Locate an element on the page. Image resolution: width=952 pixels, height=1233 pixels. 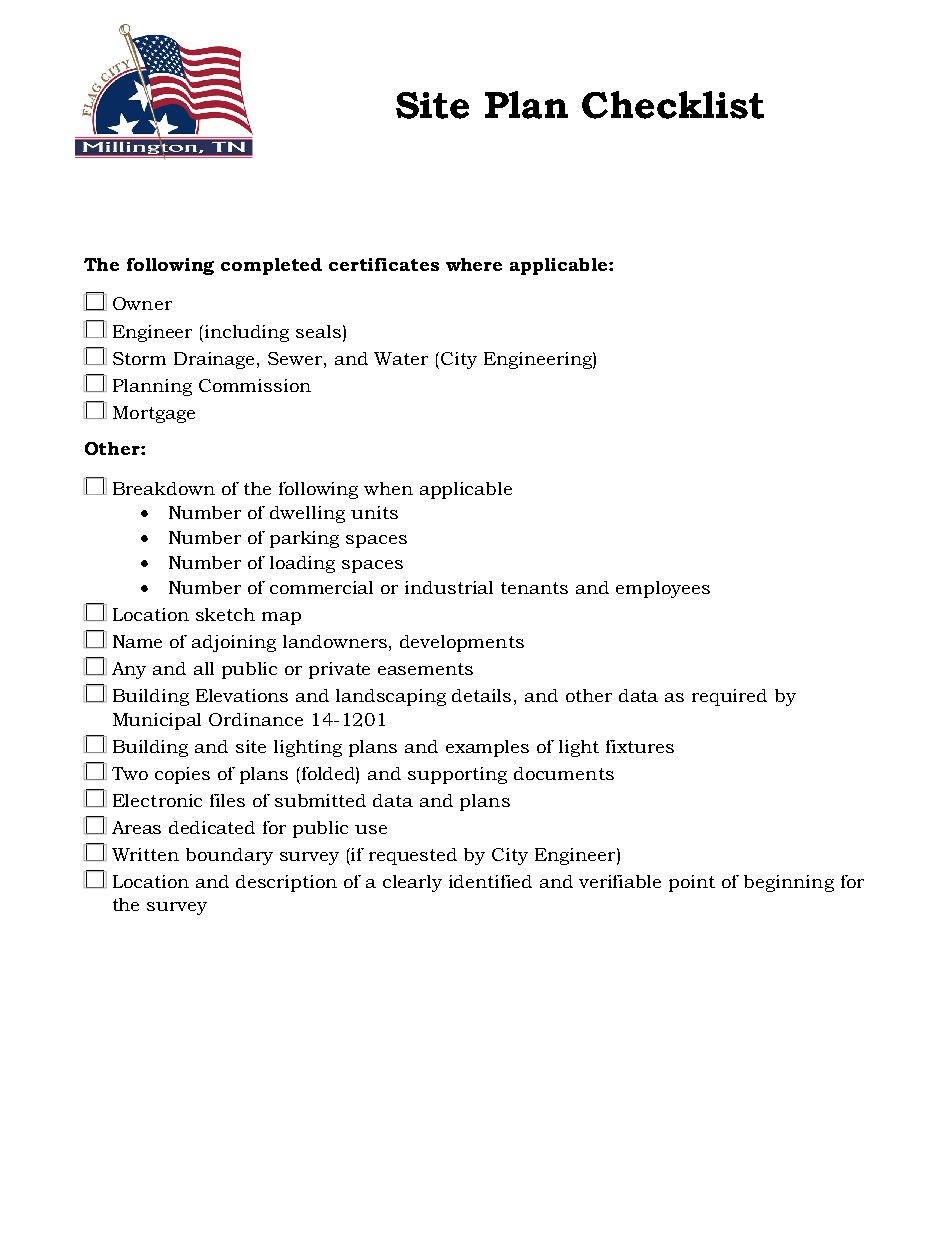
required is located at coordinates (729, 697).
